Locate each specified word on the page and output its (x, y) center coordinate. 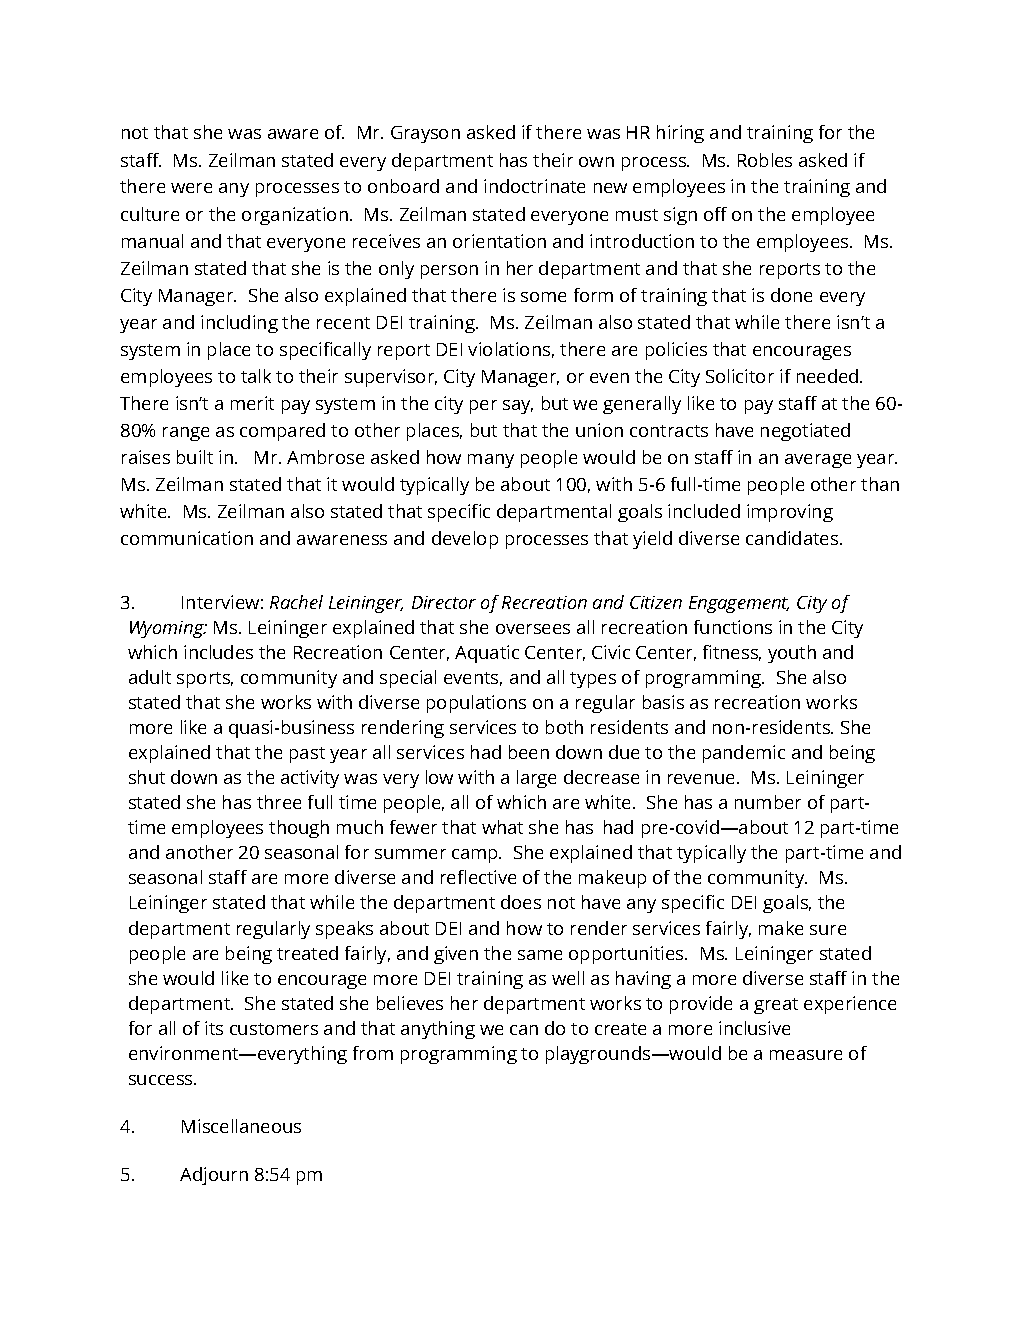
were (191, 188)
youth (792, 654)
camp (476, 856)
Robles (765, 160)
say (518, 407)
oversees (533, 629)
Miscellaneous (241, 1126)
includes (218, 652)
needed (829, 376)
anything (438, 1030)
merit (252, 403)
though (299, 829)
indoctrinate (534, 186)
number (768, 802)
